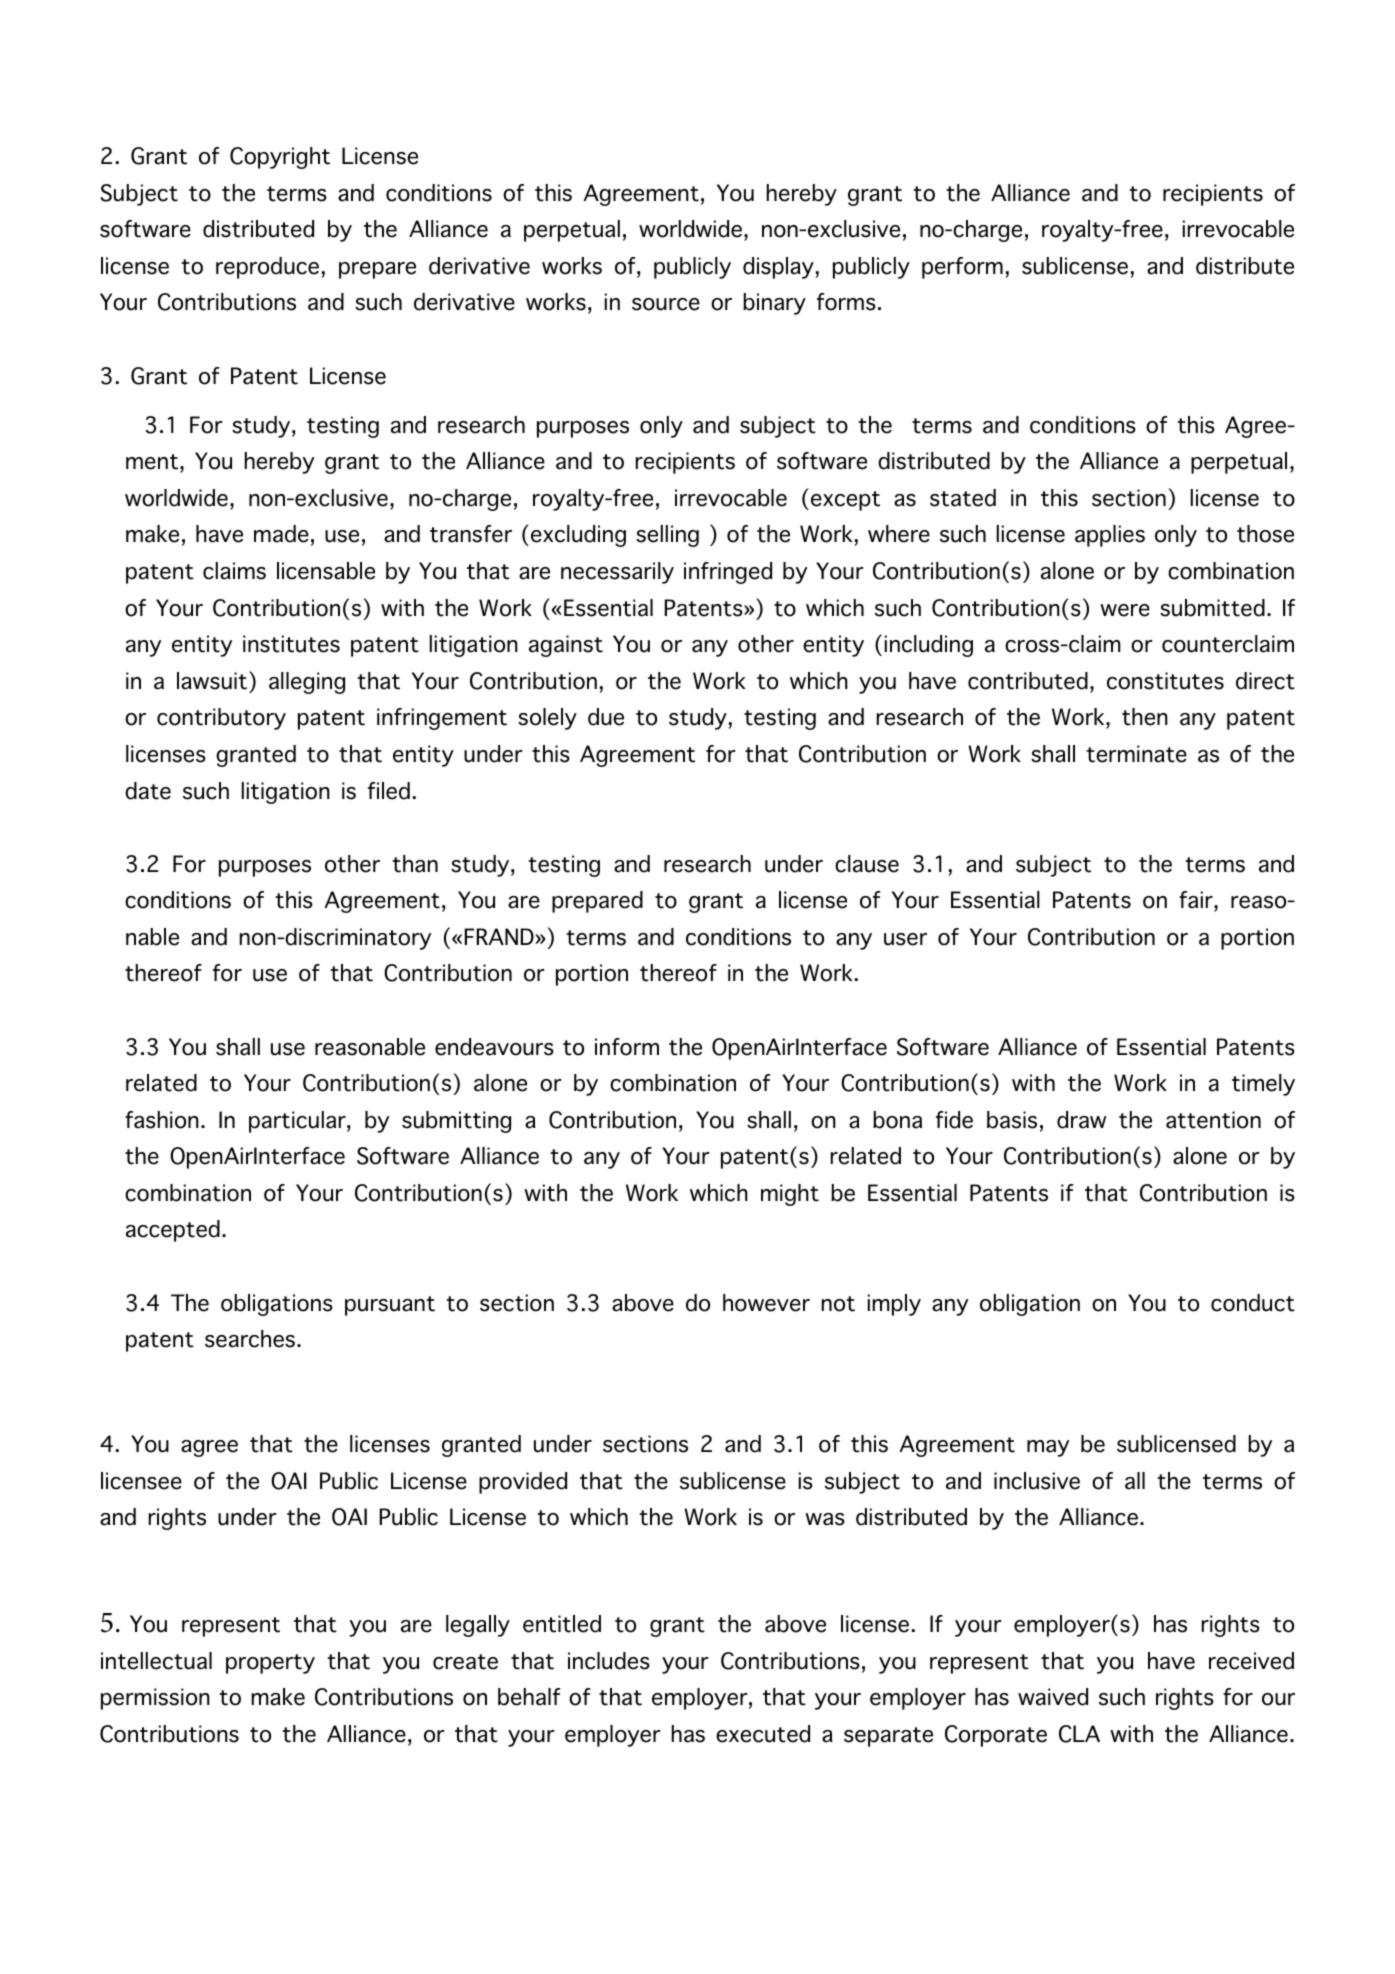  I want to click on waived, so click(1053, 1697).
